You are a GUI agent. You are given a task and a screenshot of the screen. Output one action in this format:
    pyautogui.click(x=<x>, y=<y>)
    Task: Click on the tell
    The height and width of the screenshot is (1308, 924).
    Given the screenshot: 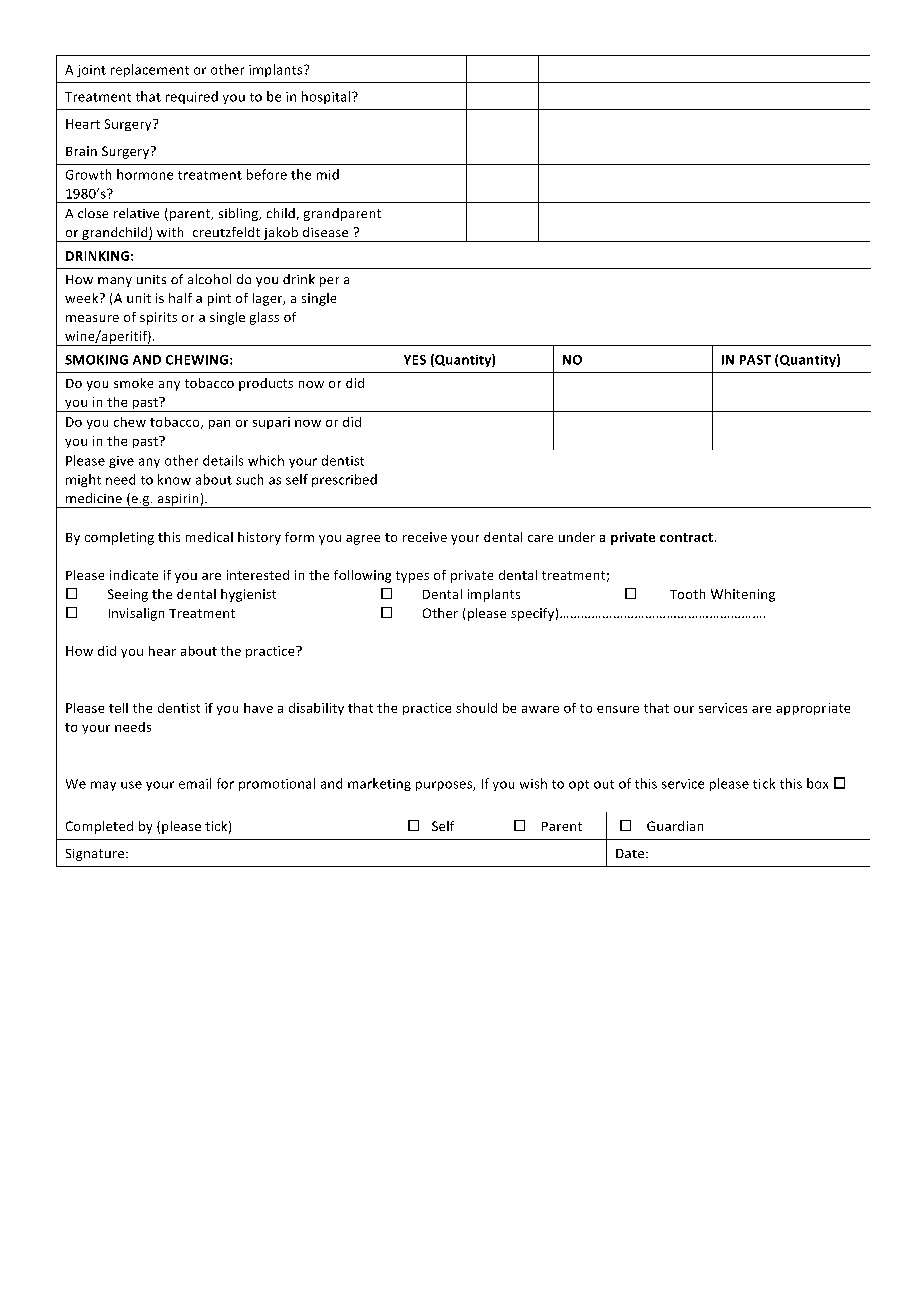 What is the action you would take?
    pyautogui.click(x=118, y=708)
